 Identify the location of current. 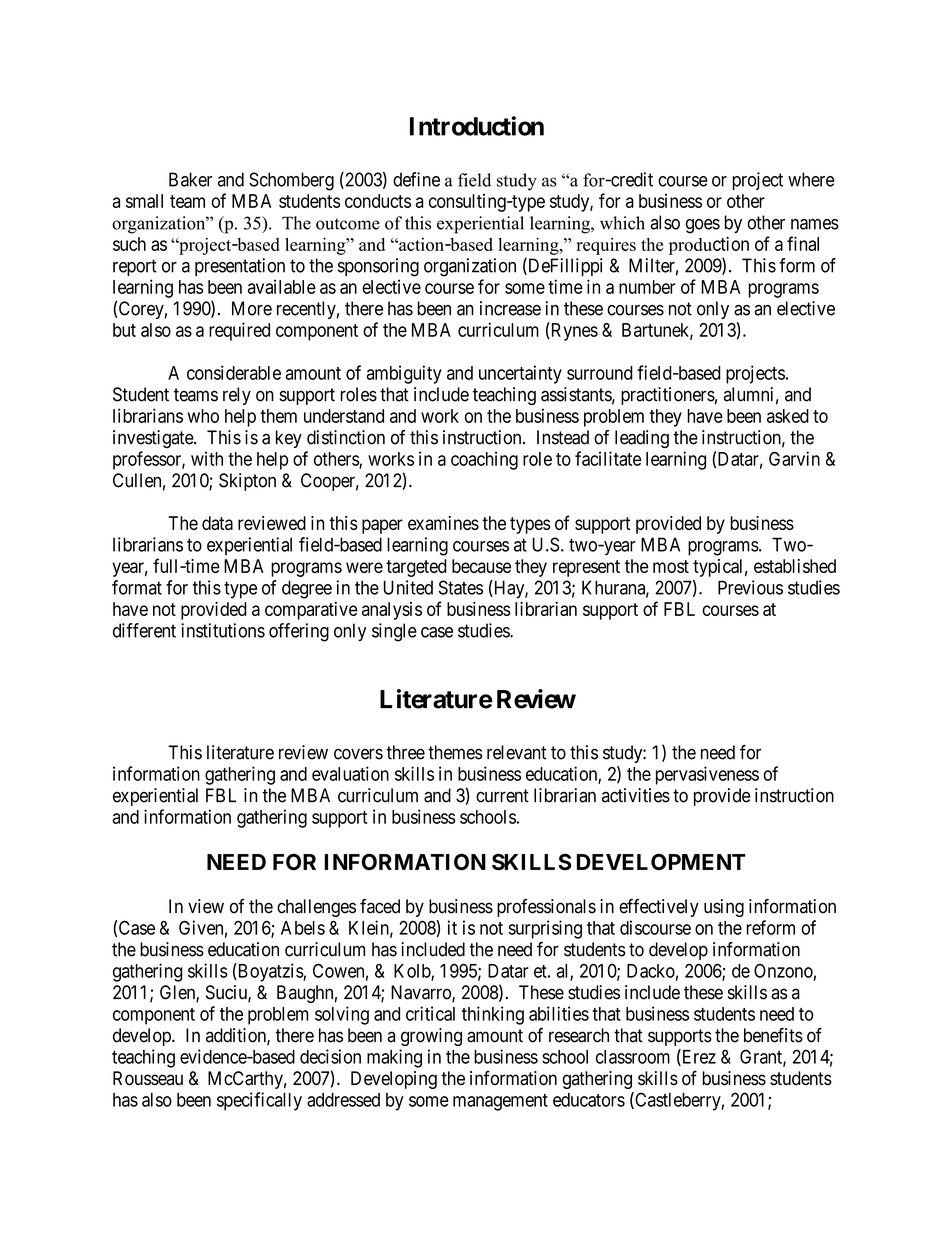
(502, 796).
